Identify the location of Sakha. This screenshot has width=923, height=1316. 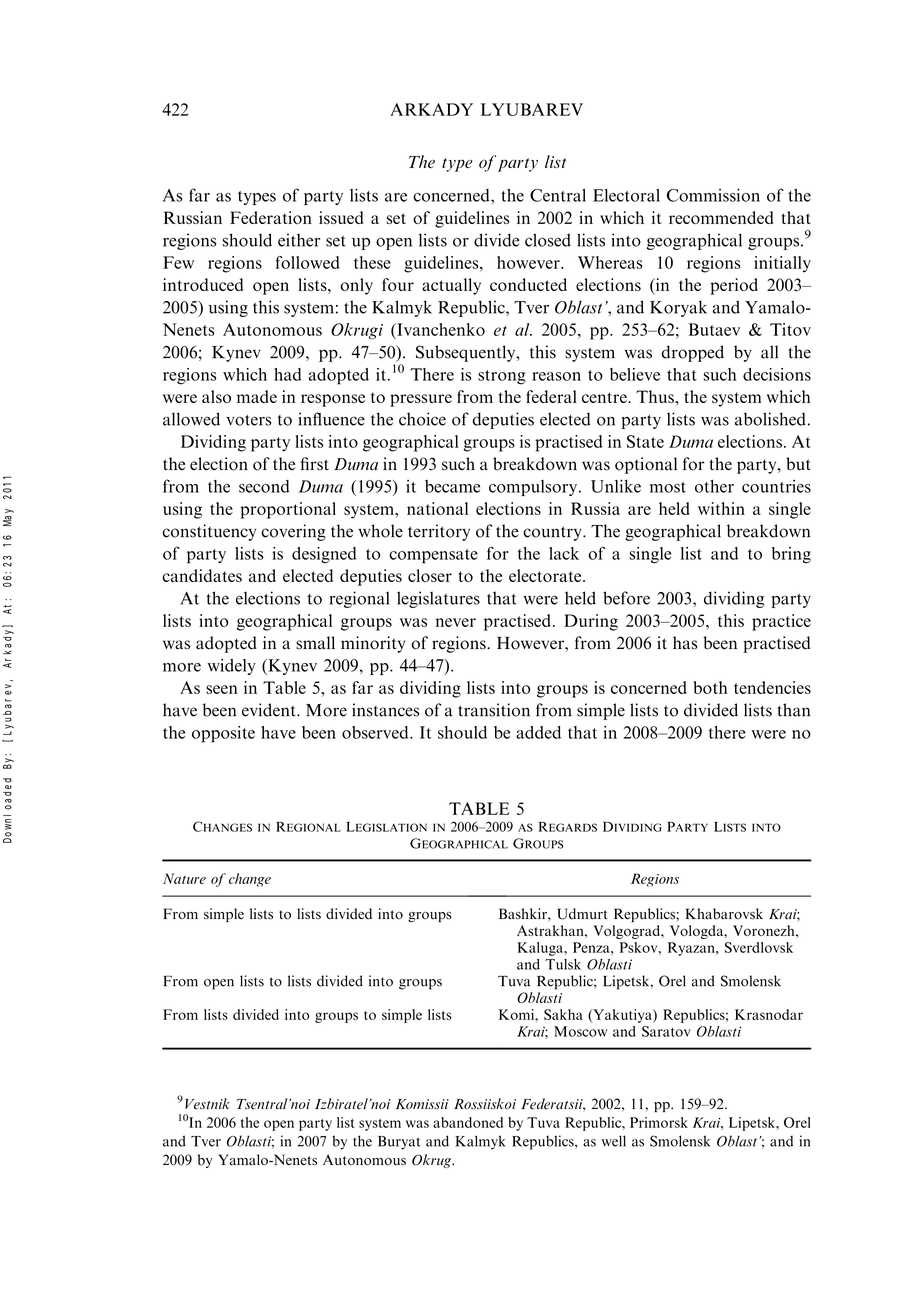
(563, 1014).
